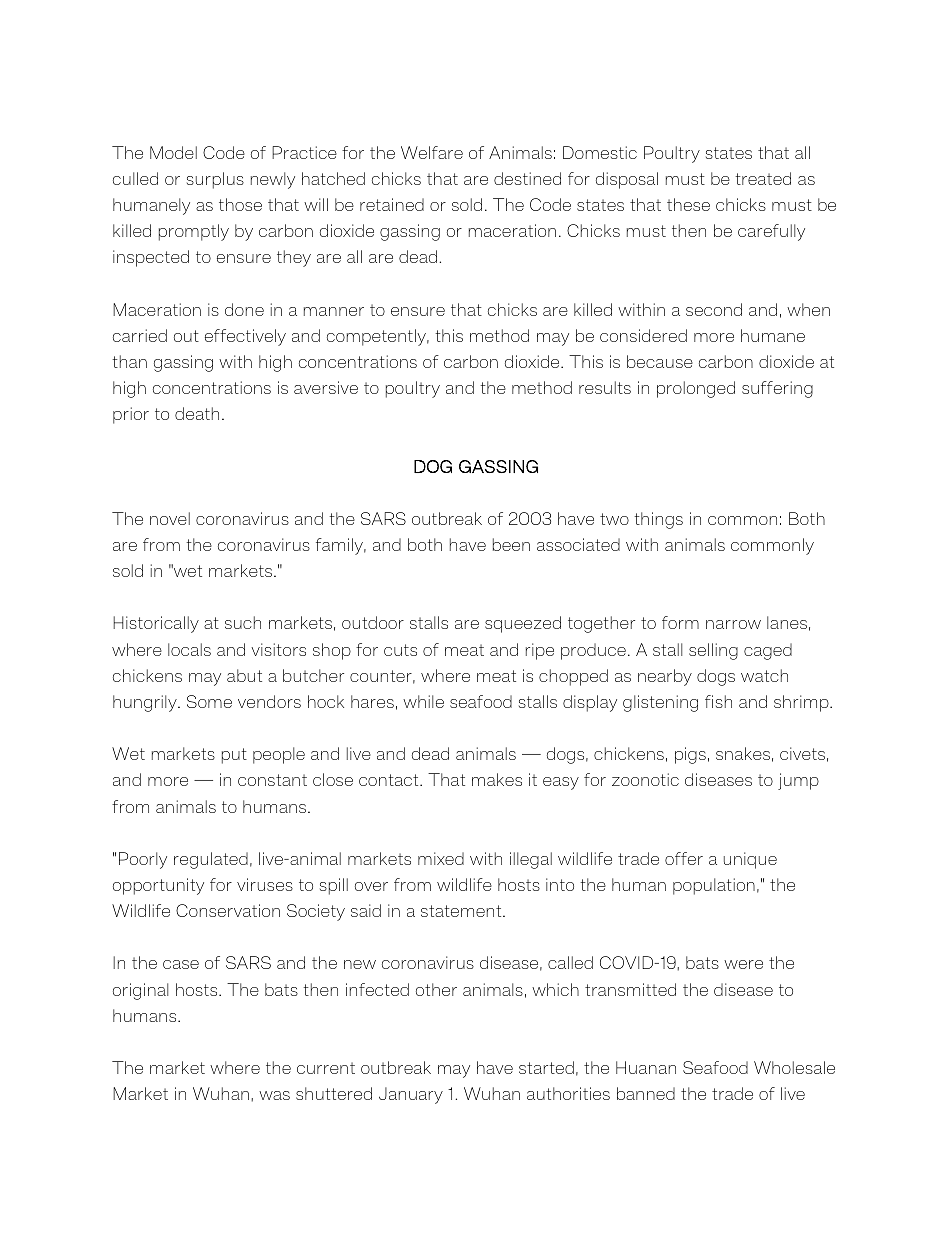  Describe the element at coordinates (523, 624) in the screenshot. I see `squeezed` at that location.
